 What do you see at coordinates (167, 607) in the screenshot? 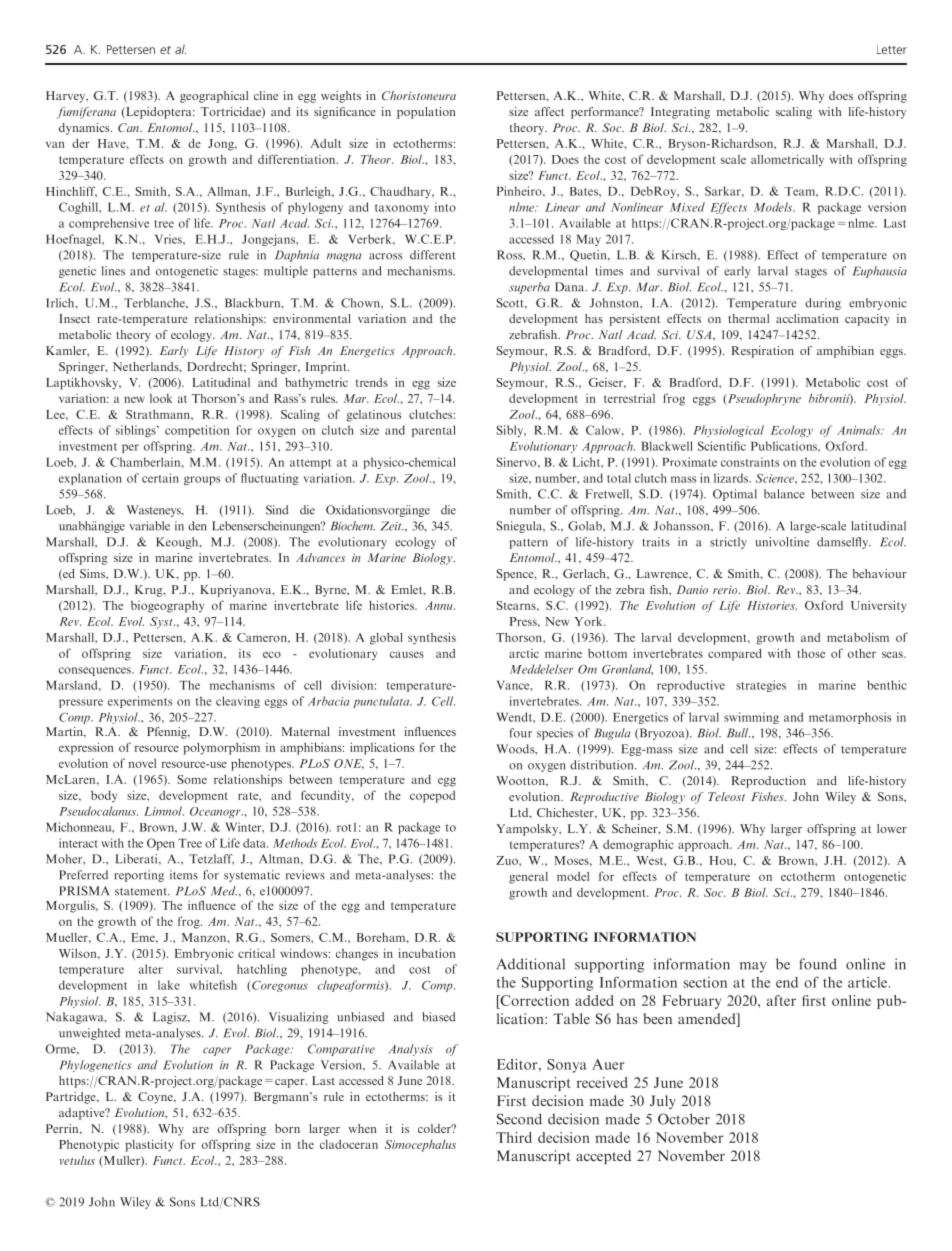
I see `biogeography` at bounding box center [167, 607].
